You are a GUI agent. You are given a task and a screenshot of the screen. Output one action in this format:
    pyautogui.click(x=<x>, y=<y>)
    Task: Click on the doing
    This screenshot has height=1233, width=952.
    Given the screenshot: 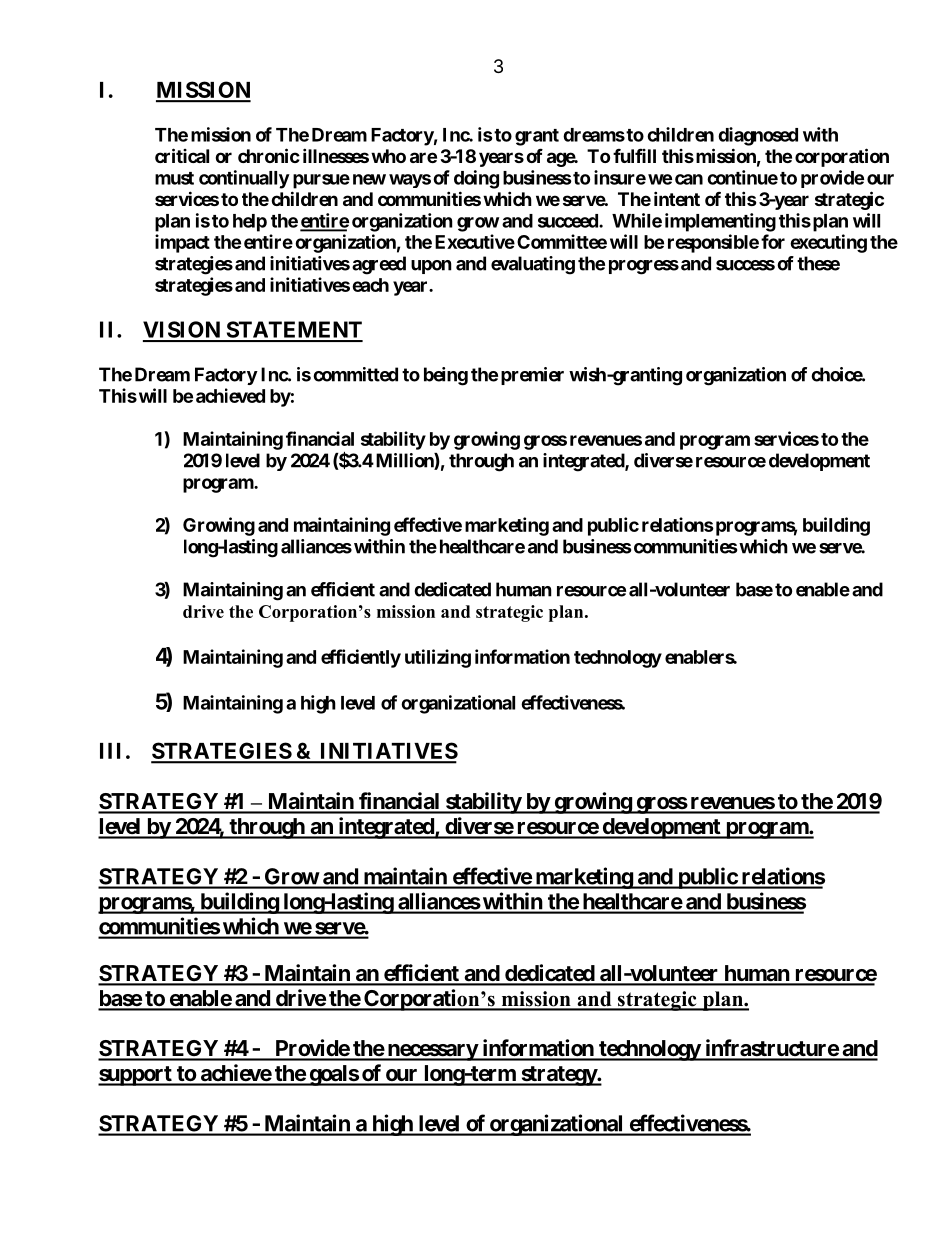 What is the action you would take?
    pyautogui.click(x=476, y=179)
